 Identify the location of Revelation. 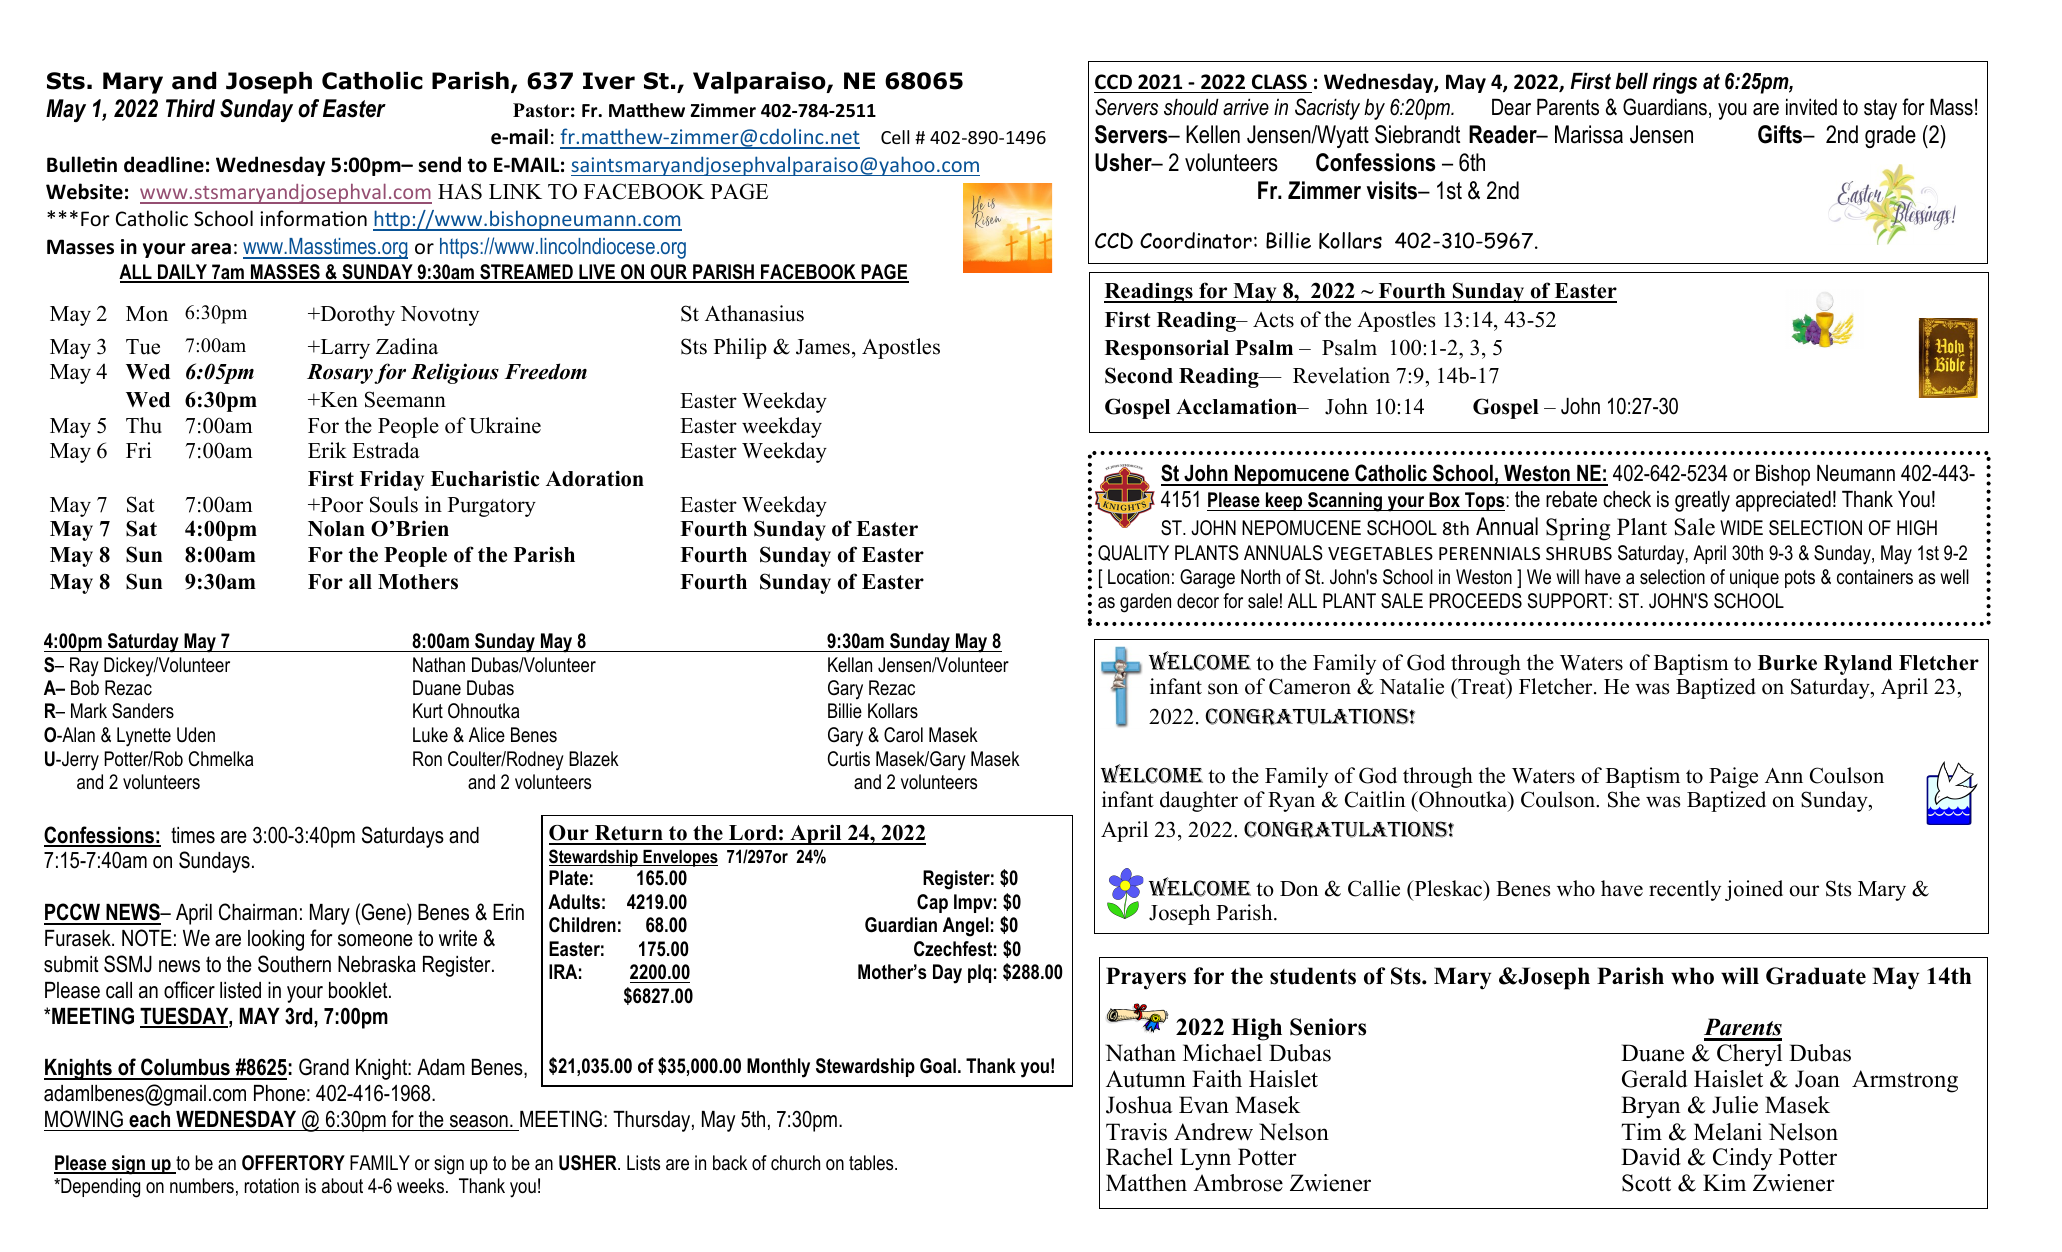
(1341, 375).
